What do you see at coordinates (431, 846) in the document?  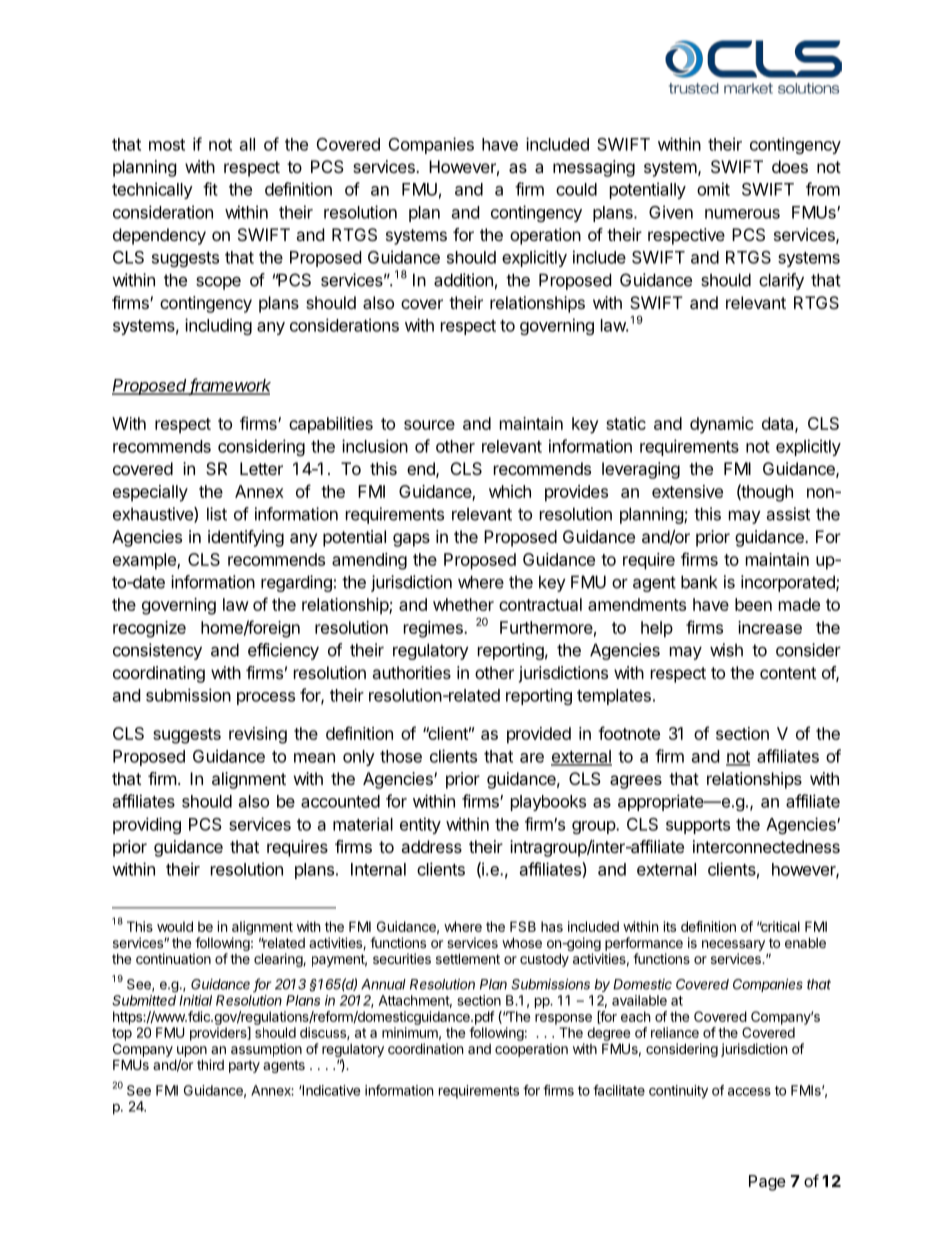 I see `address` at bounding box center [431, 846].
